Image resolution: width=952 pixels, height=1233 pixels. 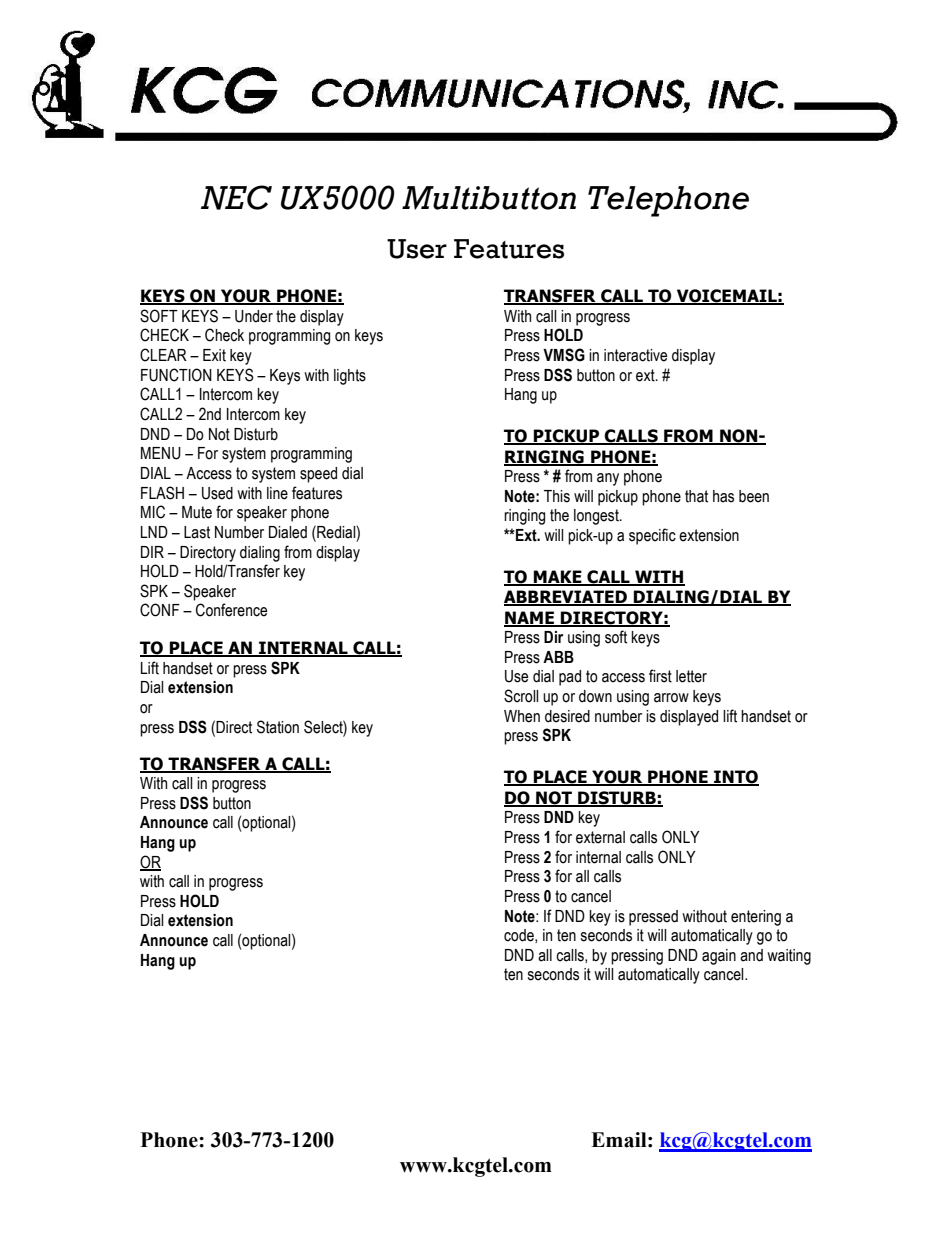 I want to click on any, so click(x=608, y=479).
